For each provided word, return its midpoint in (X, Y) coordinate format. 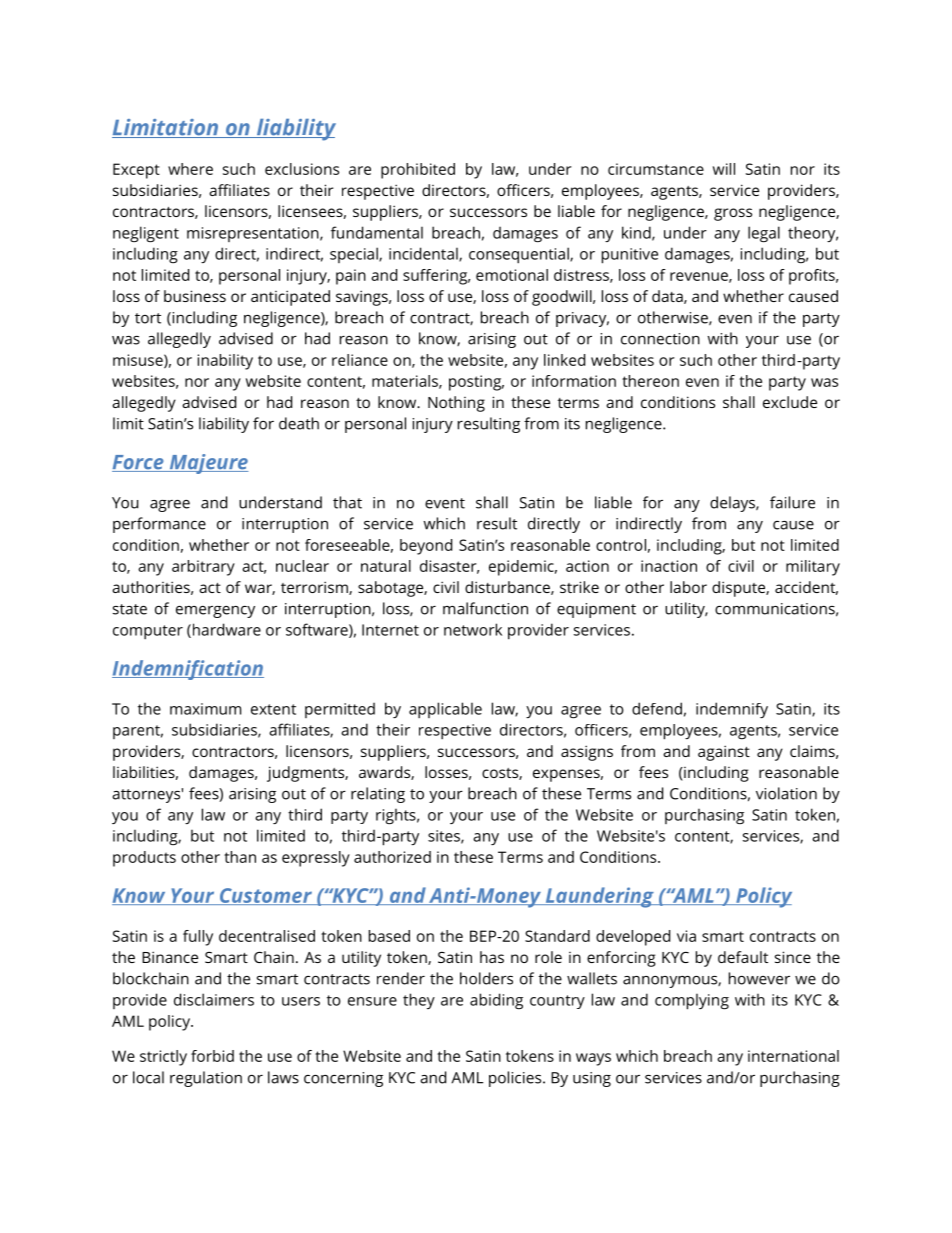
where (190, 169)
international (793, 1056)
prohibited (418, 171)
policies (516, 1079)
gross (733, 214)
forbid (212, 1056)
